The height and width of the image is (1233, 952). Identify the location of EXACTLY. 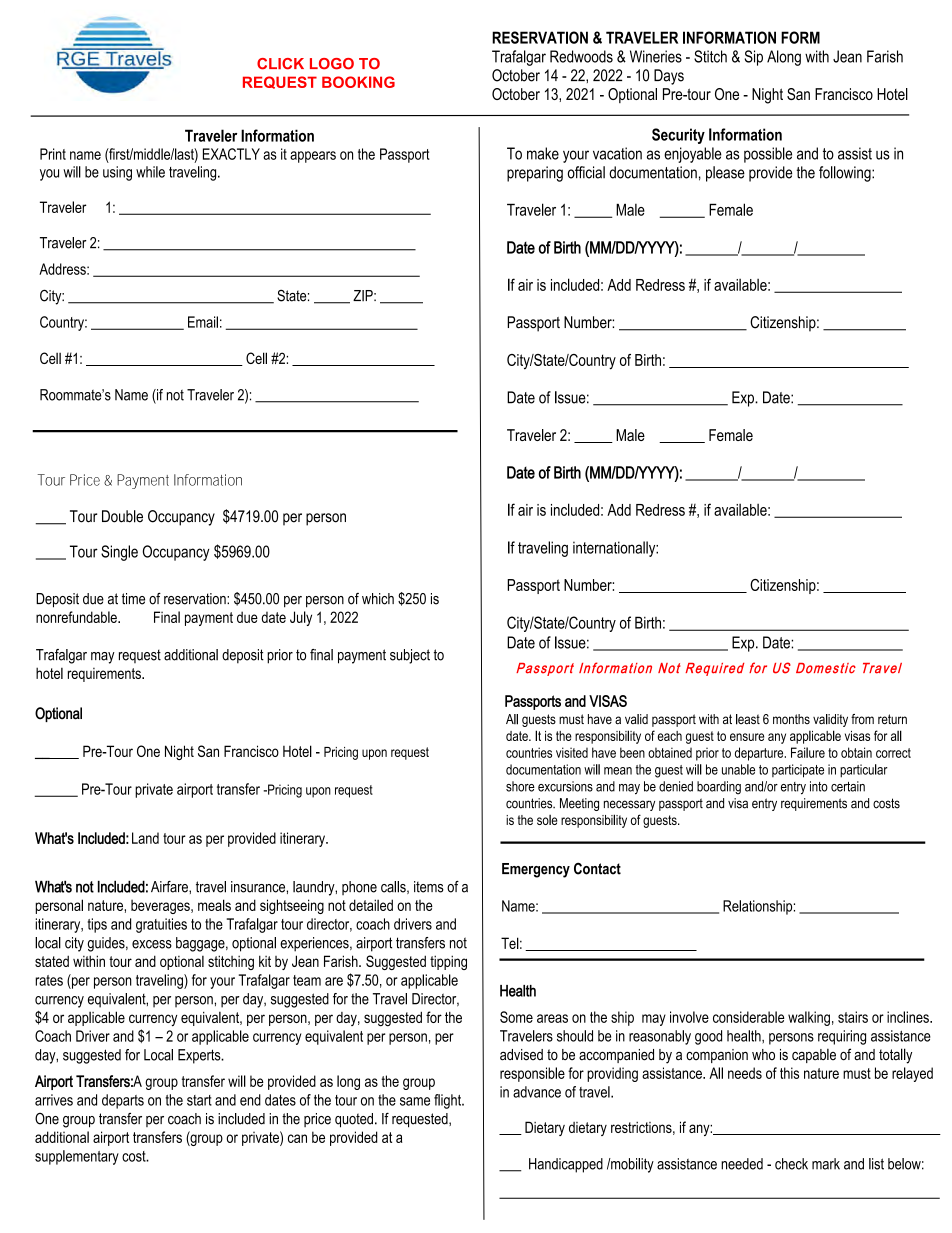
(231, 154).
